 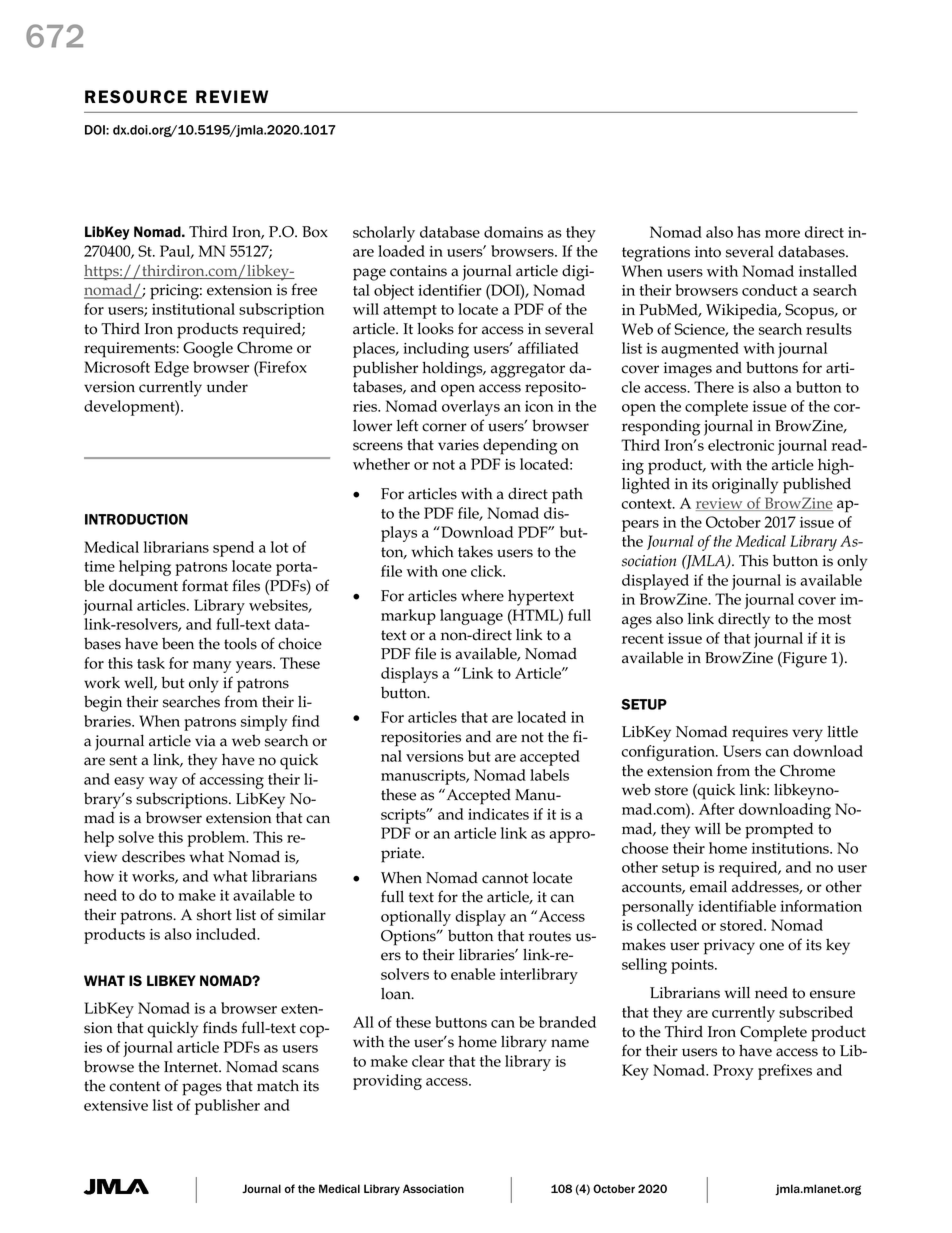 What do you see at coordinates (779, 831) in the screenshot?
I see `prompted` at bounding box center [779, 831].
